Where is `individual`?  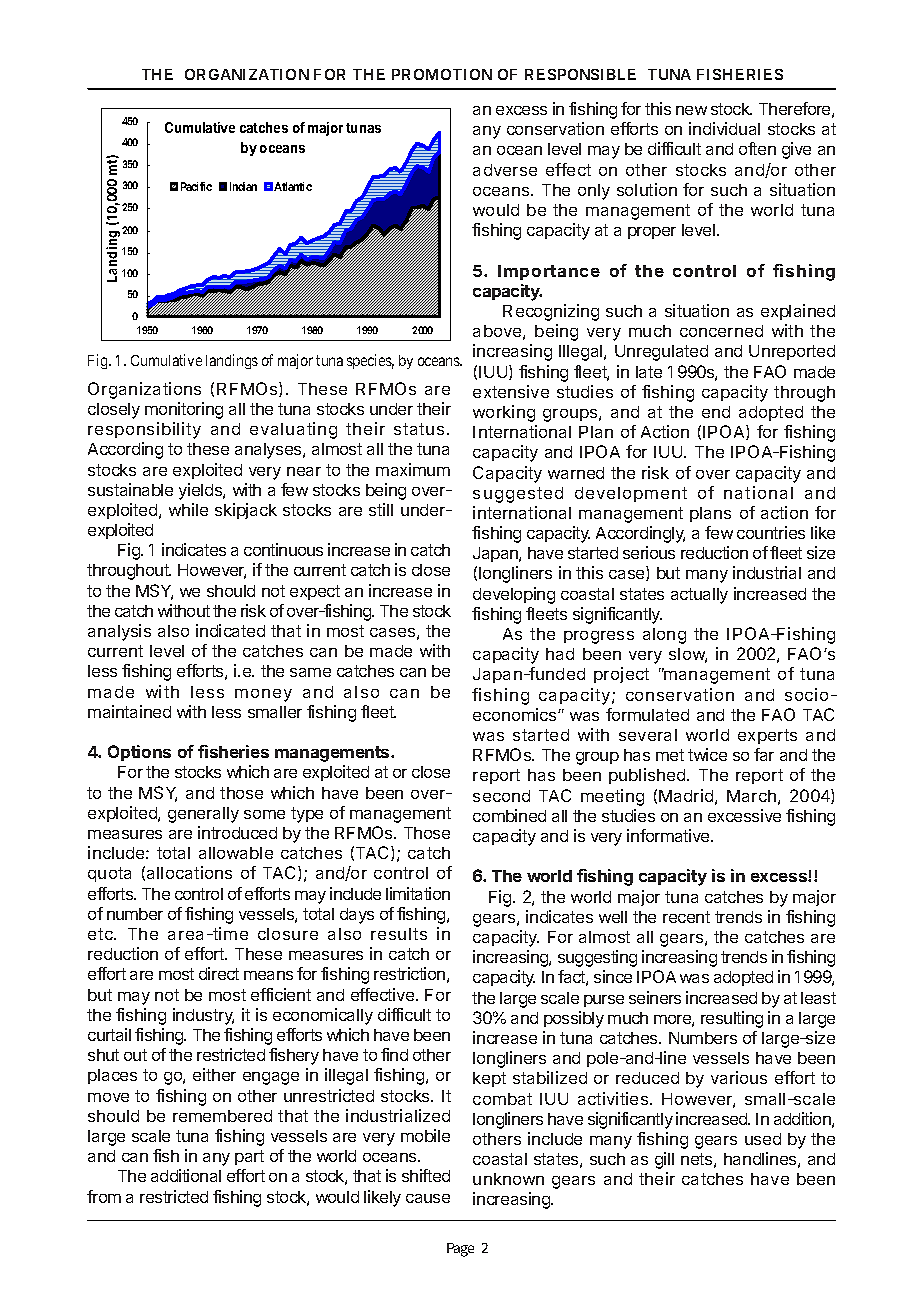
individual is located at coordinates (724, 128).
